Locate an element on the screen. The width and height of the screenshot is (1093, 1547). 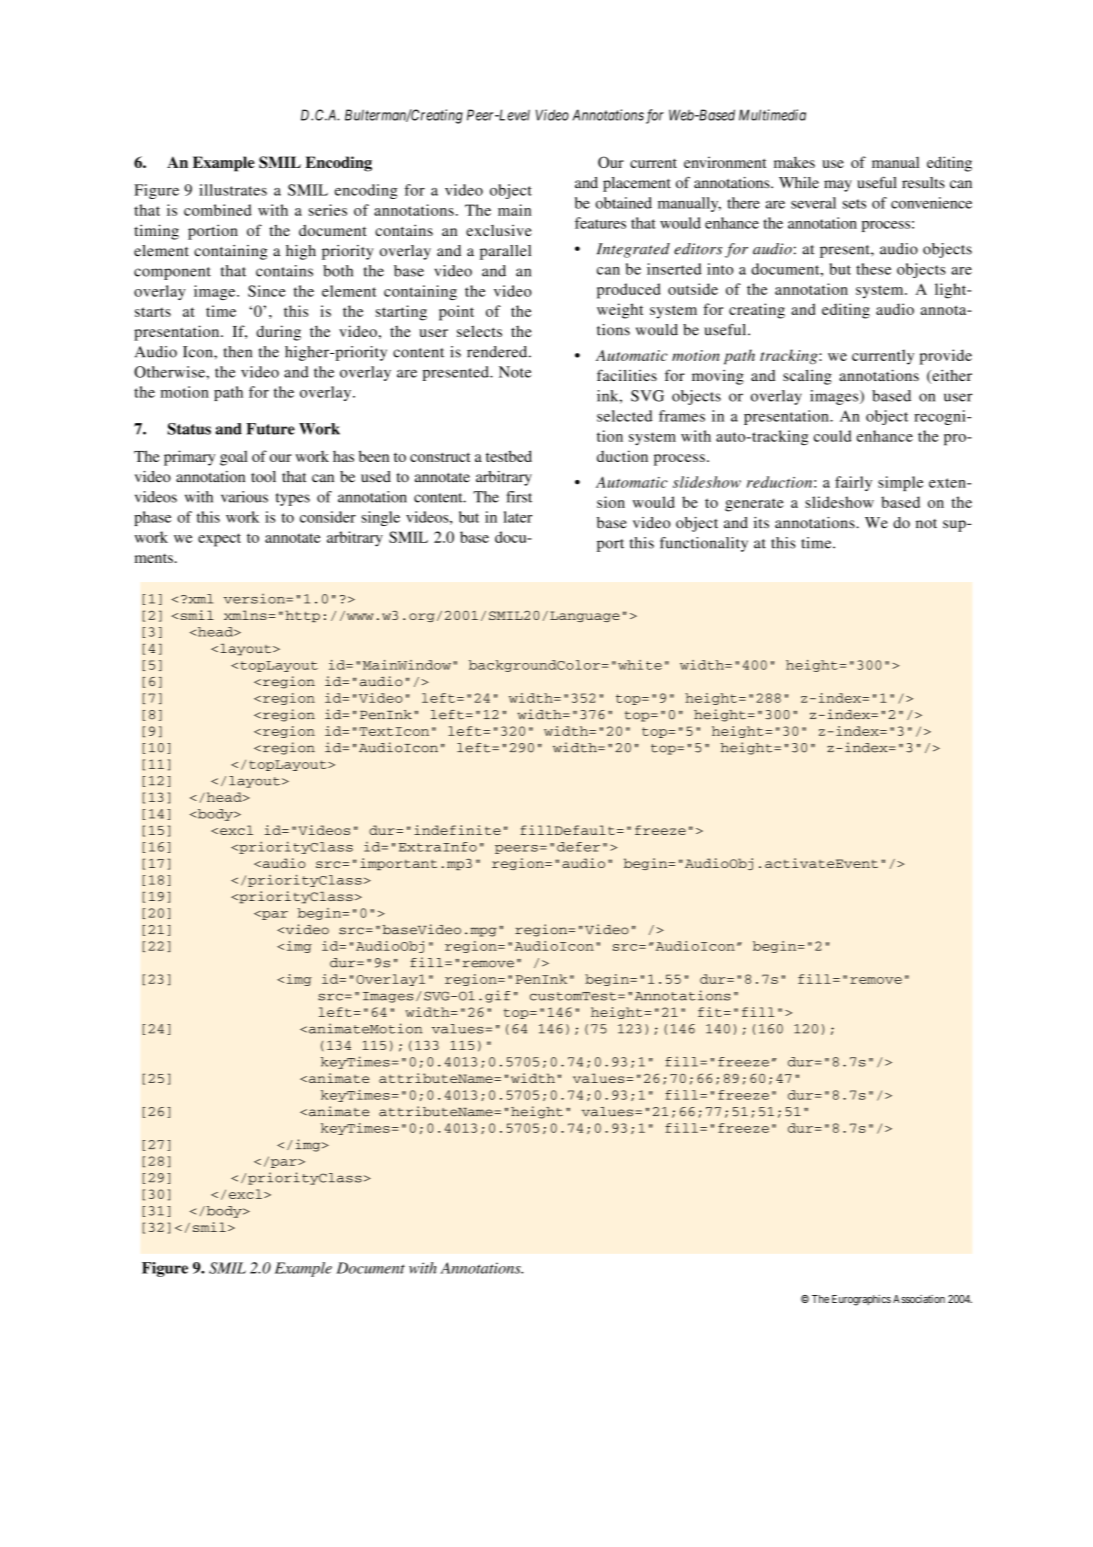
point is located at coordinates (456, 313).
